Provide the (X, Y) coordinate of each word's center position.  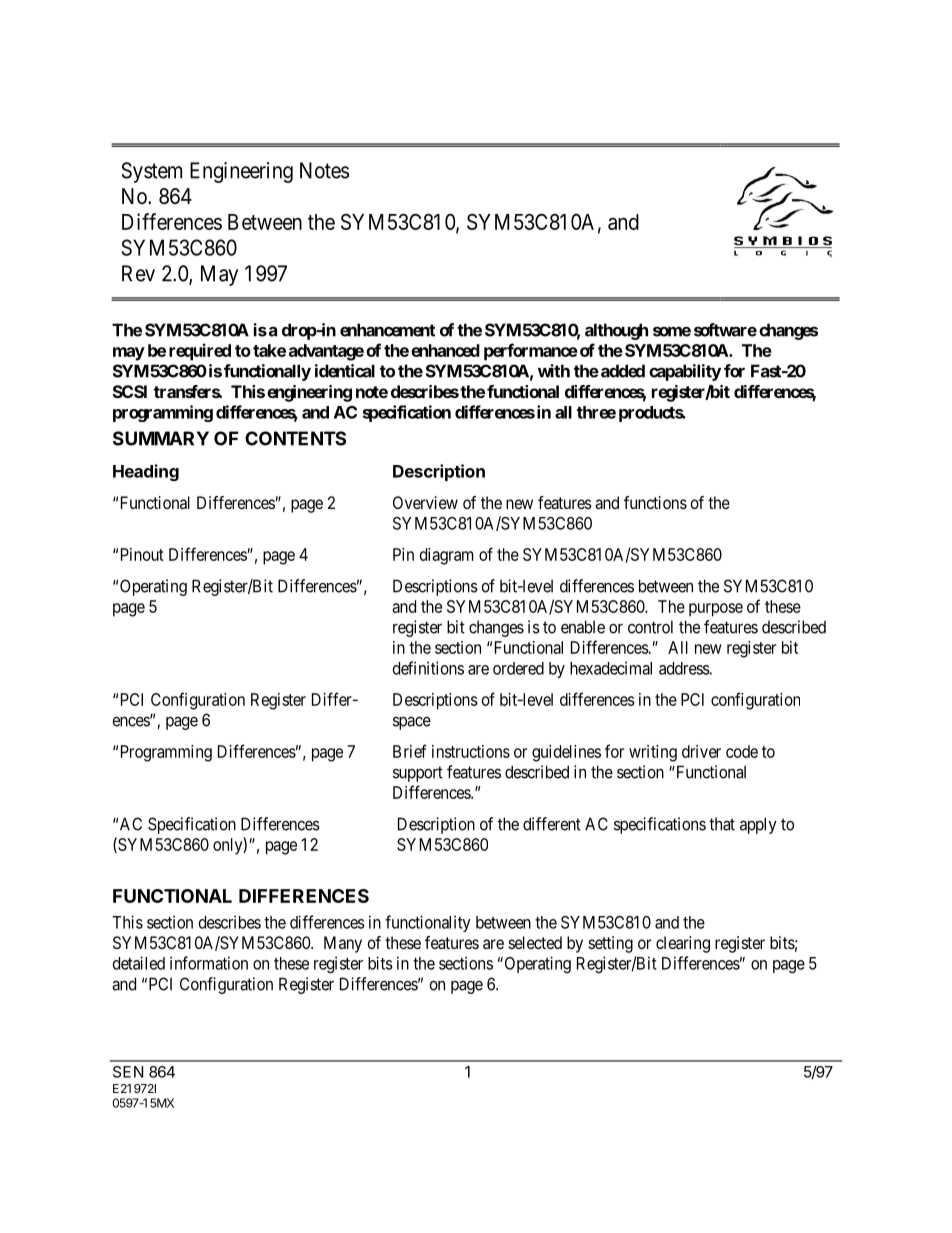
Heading (146, 472)
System (152, 172)
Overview (425, 502)
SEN (128, 1072)
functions (655, 502)
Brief (410, 751)
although (616, 331)
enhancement (387, 330)
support (418, 774)
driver (701, 751)
